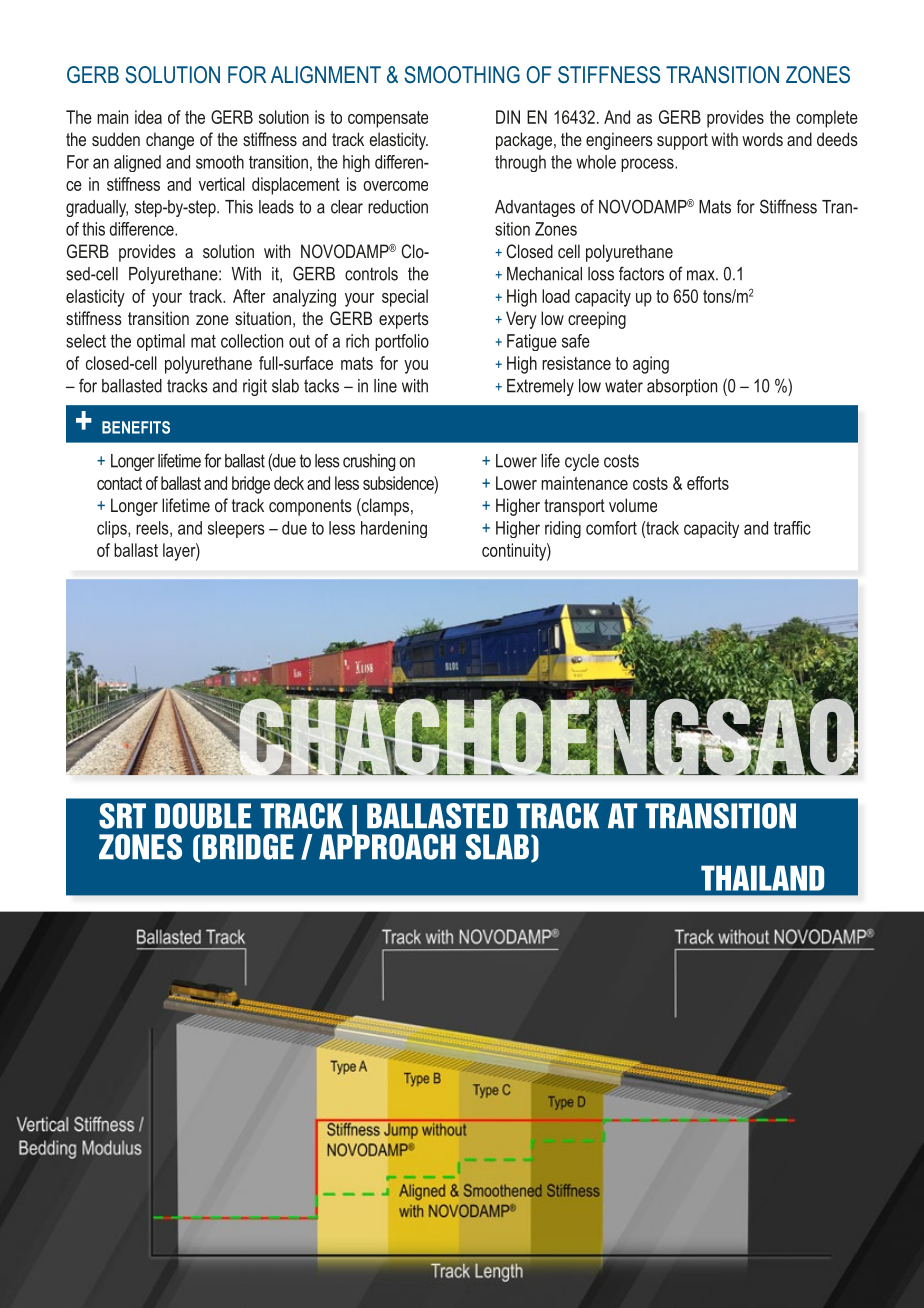  Describe the element at coordinates (388, 119) in the screenshot. I see `compensate` at that location.
